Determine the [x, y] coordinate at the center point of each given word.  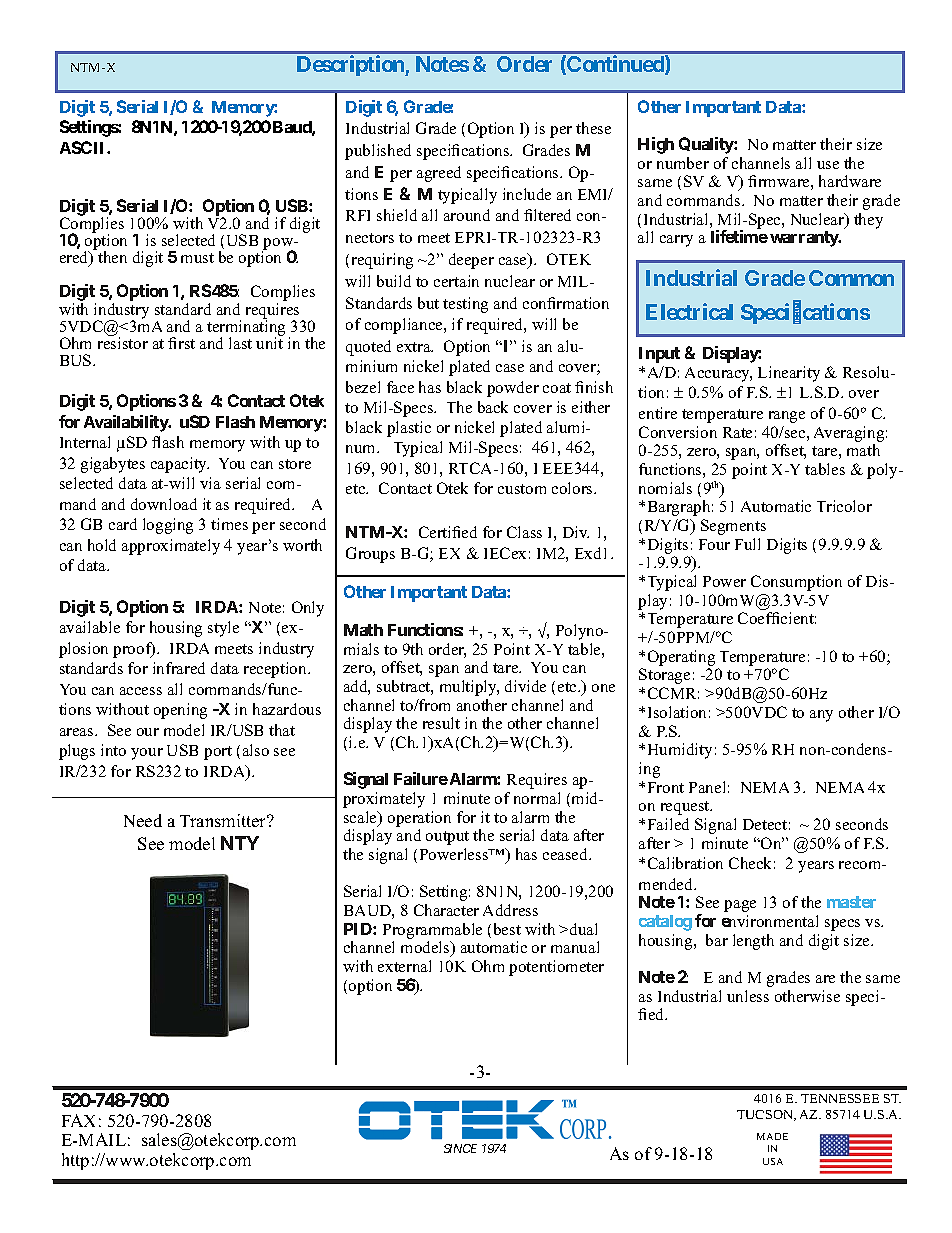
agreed [439, 174]
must [197, 258]
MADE [772, 1136]
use [828, 165]
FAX [78, 1120]
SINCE [460, 1148]
